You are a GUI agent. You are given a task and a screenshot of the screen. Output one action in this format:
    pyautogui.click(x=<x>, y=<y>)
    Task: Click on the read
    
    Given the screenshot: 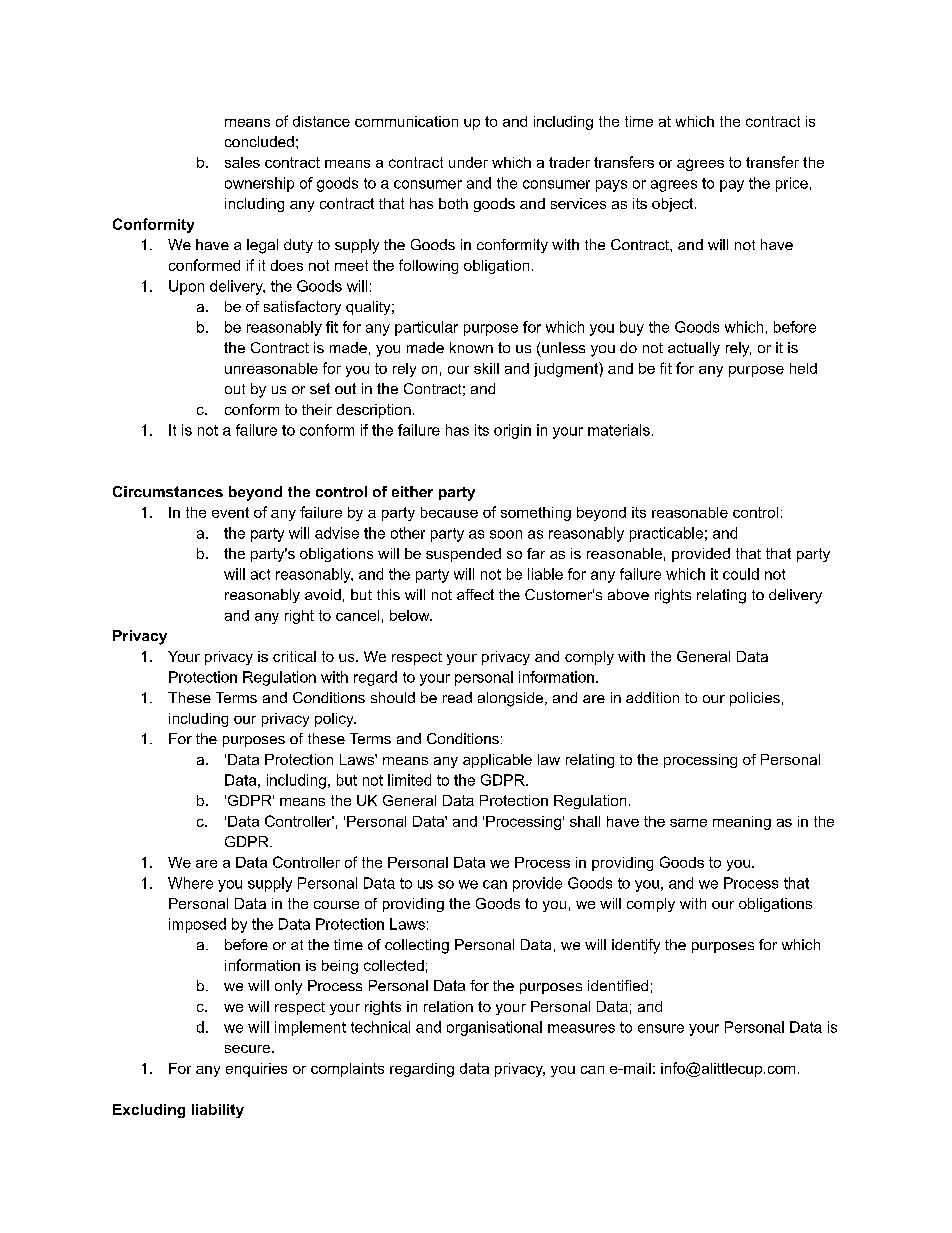 What is the action you would take?
    pyautogui.click(x=457, y=697)
